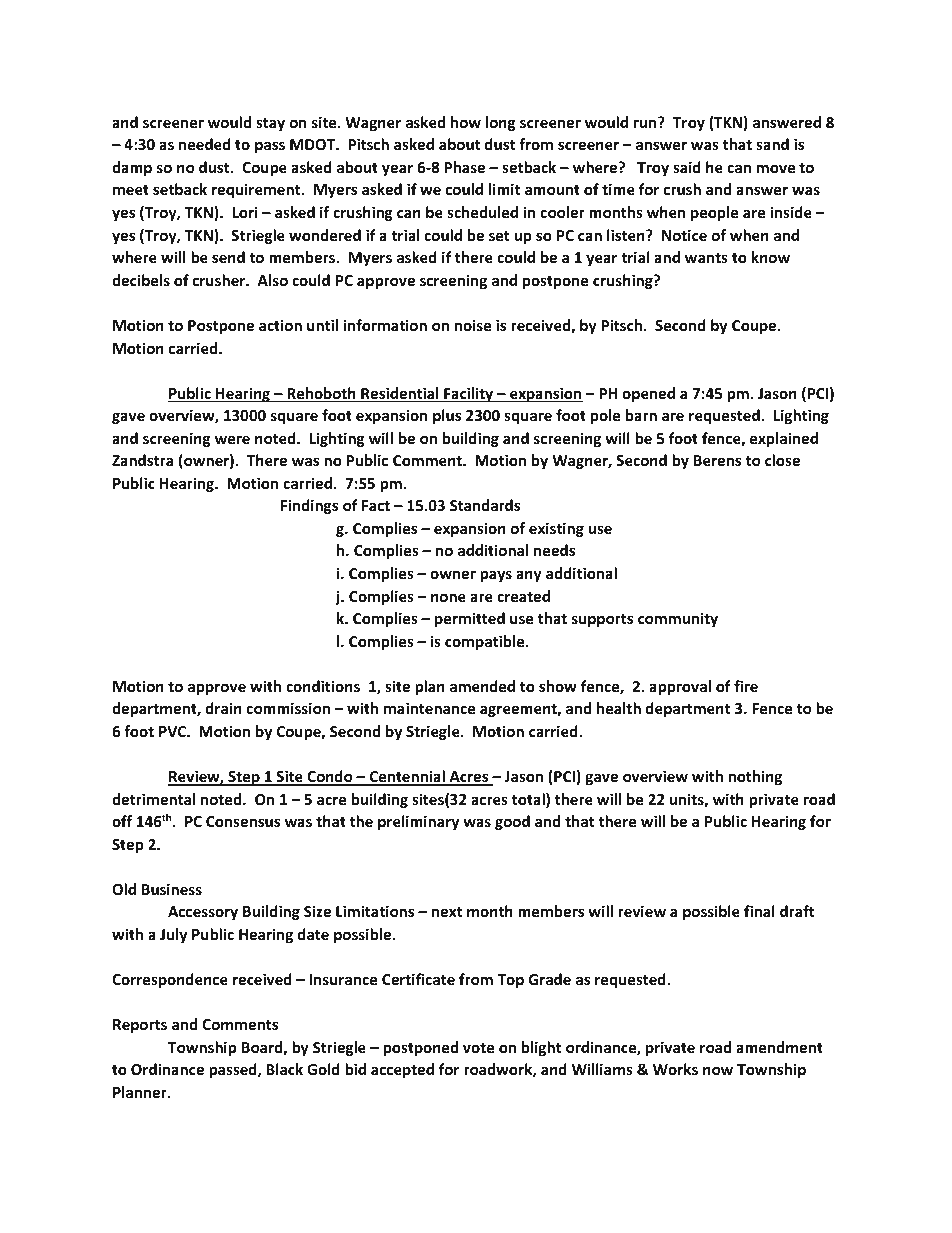 The height and width of the document is (1233, 952). Describe the element at coordinates (205, 144) in the document. I see `needed` at that location.
